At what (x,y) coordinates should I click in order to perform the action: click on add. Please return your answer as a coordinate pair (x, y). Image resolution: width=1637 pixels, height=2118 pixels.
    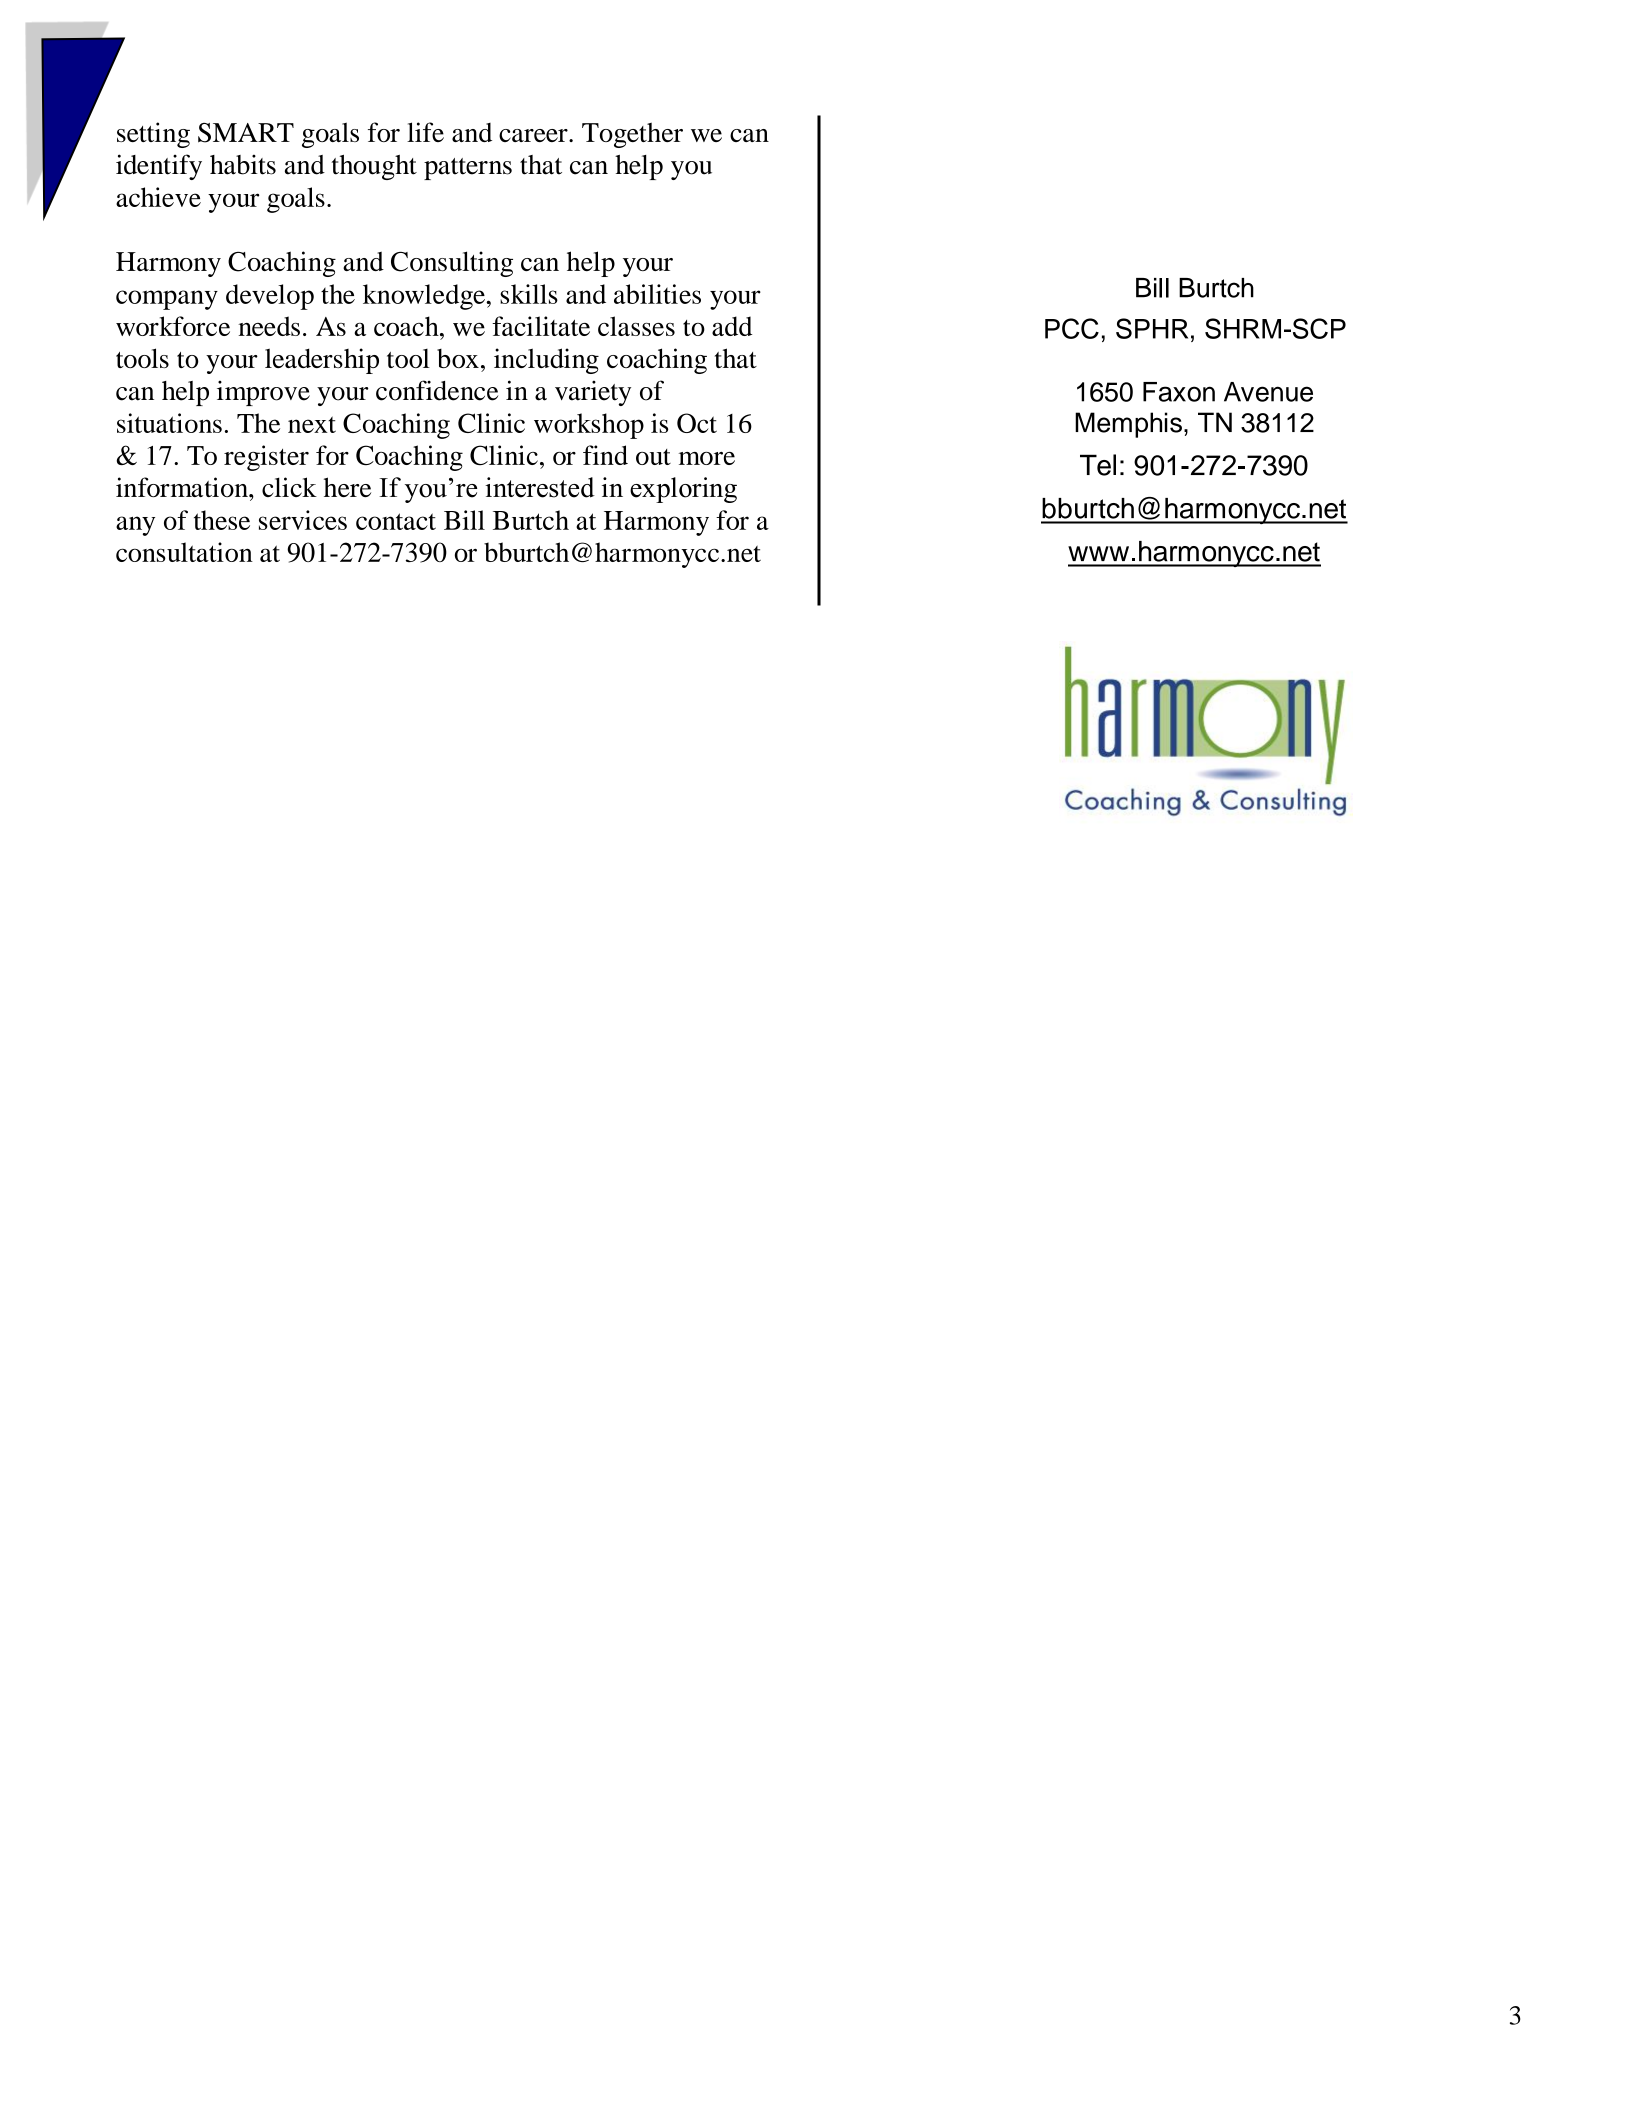
    Looking at the image, I should click on (732, 326).
